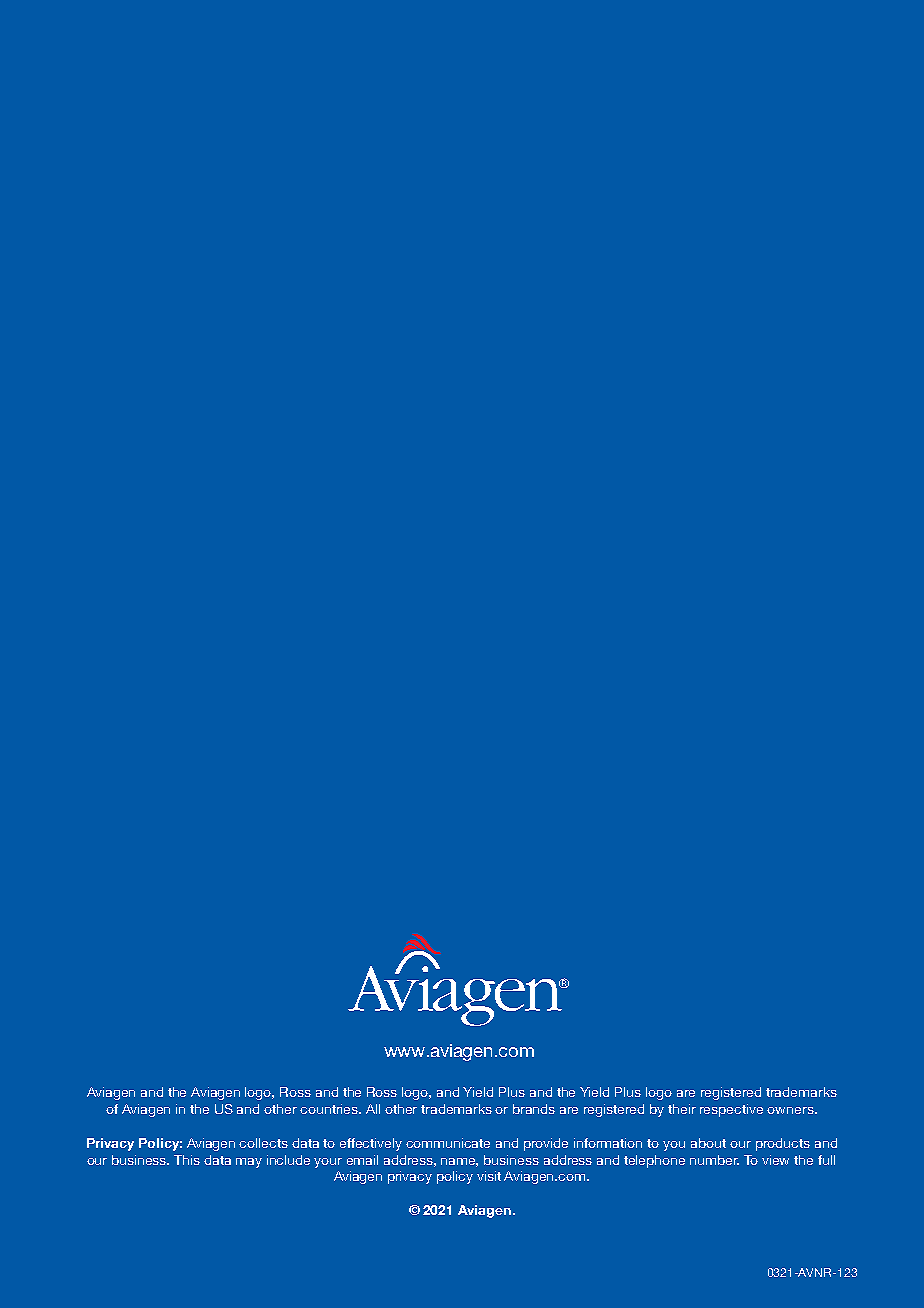  I want to click on products, so click(783, 1144).
